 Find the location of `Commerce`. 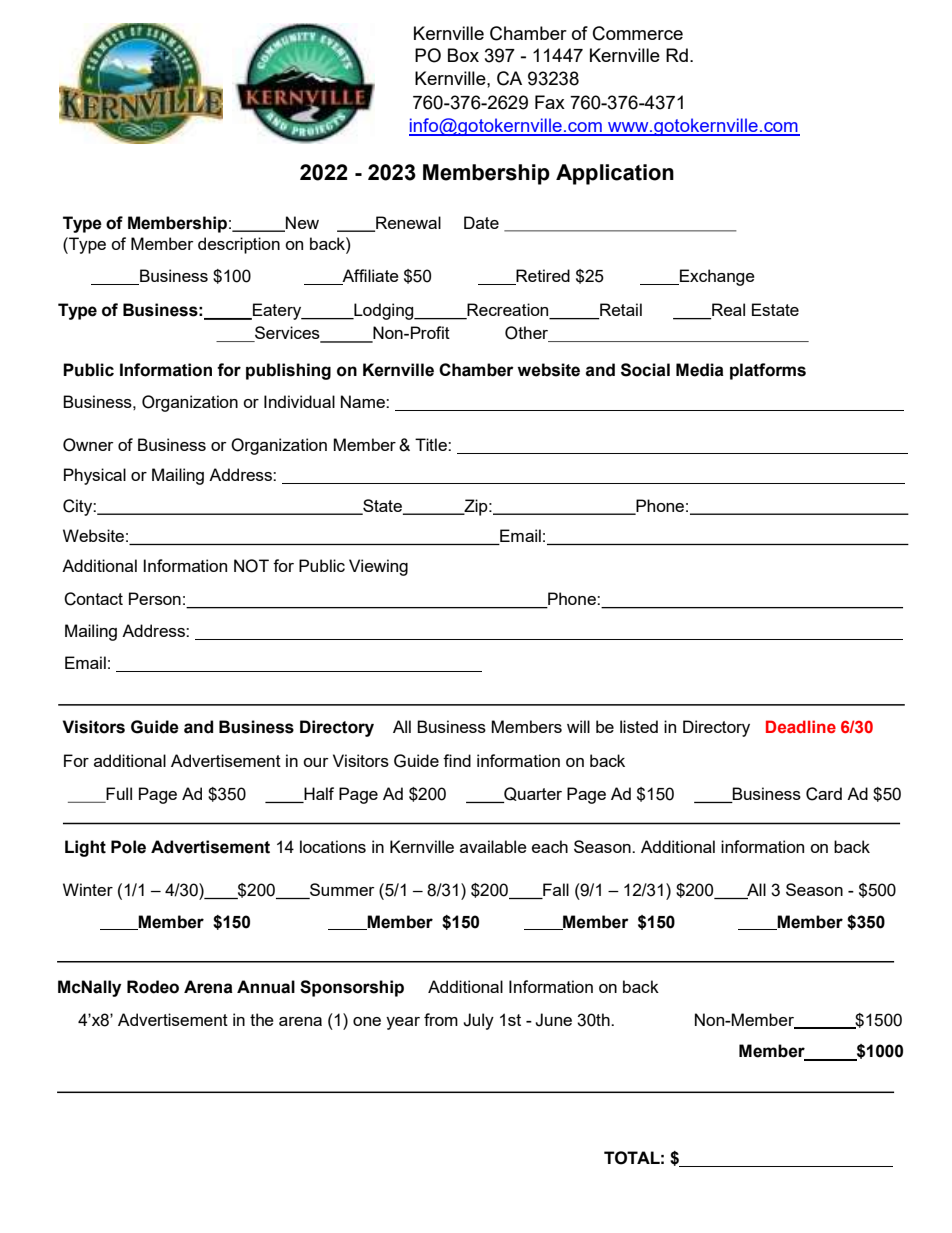

Commerce is located at coordinates (638, 33).
